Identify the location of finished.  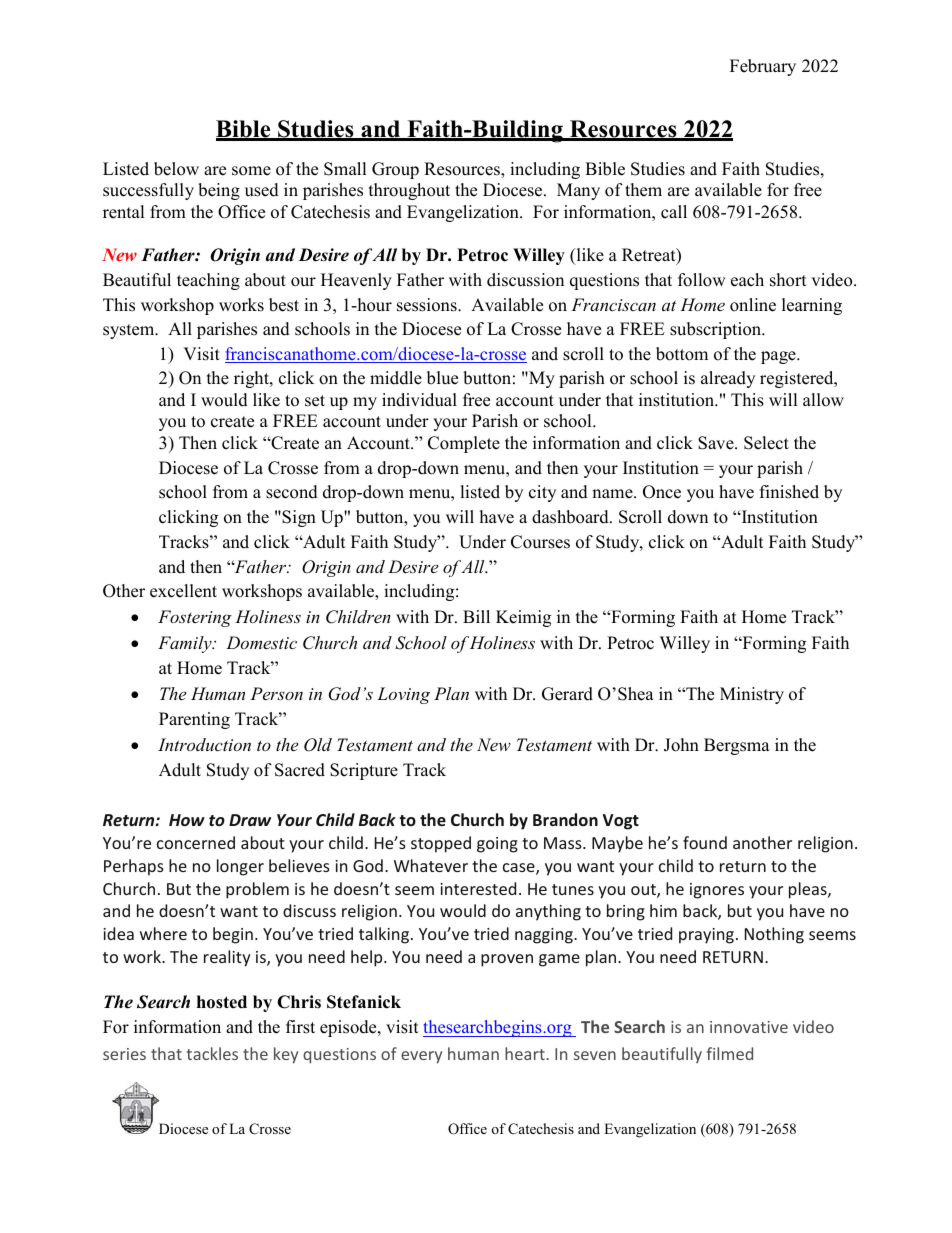
(789, 492).
